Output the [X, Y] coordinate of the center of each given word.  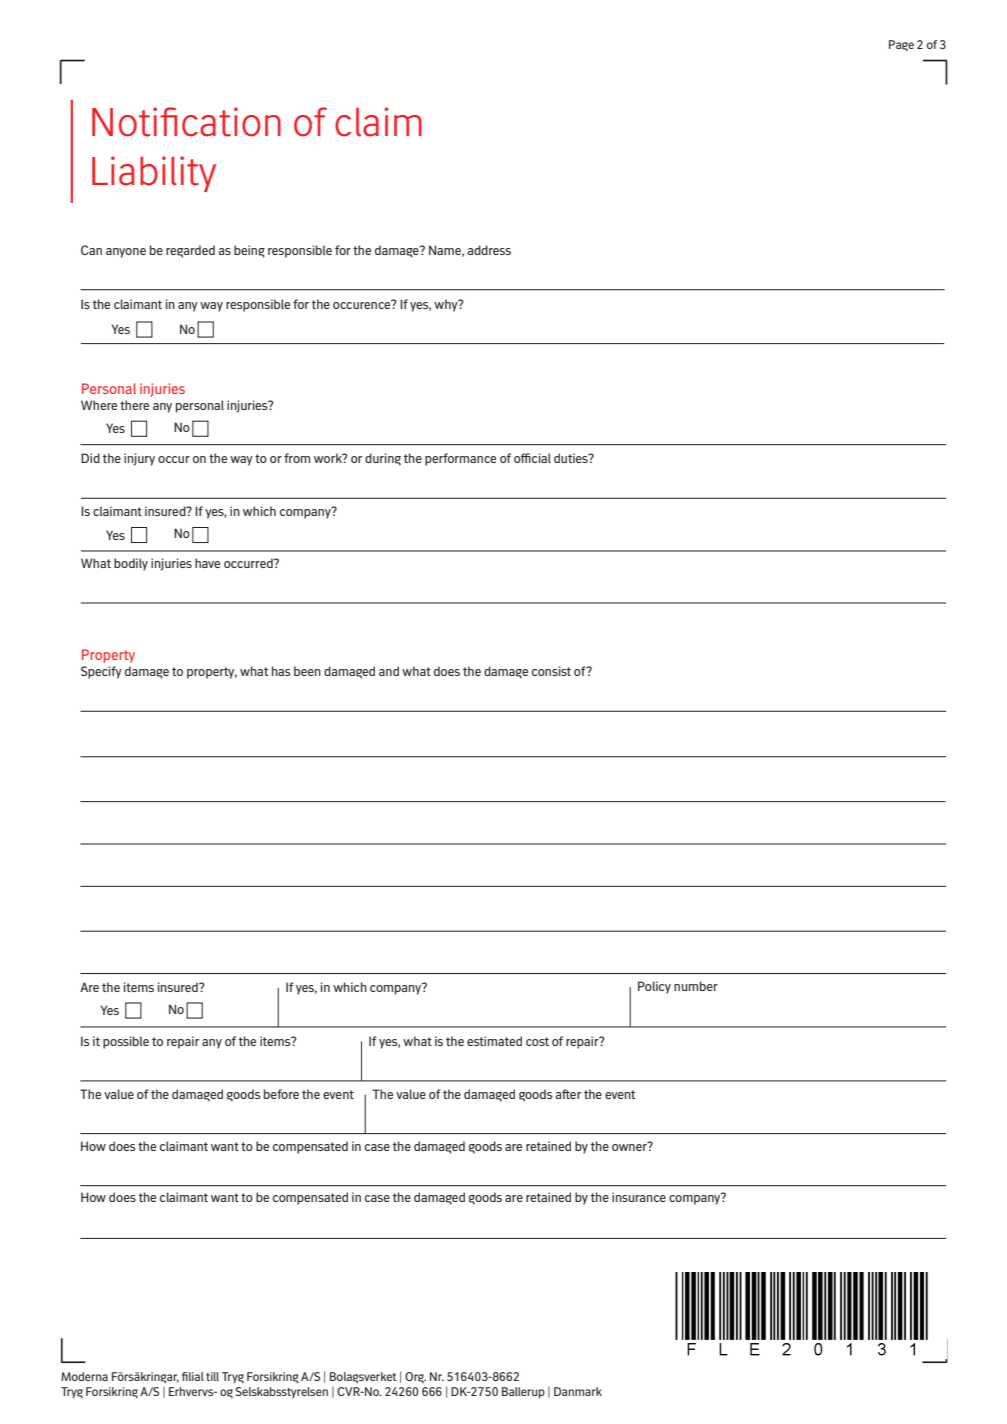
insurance [639, 1197]
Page [901, 45]
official [532, 458]
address [489, 250]
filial [193, 1376]
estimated [494, 1041]
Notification [186, 122]
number [696, 986]
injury [139, 459]
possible [126, 1042]
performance [460, 459]
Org [415, 1377]
